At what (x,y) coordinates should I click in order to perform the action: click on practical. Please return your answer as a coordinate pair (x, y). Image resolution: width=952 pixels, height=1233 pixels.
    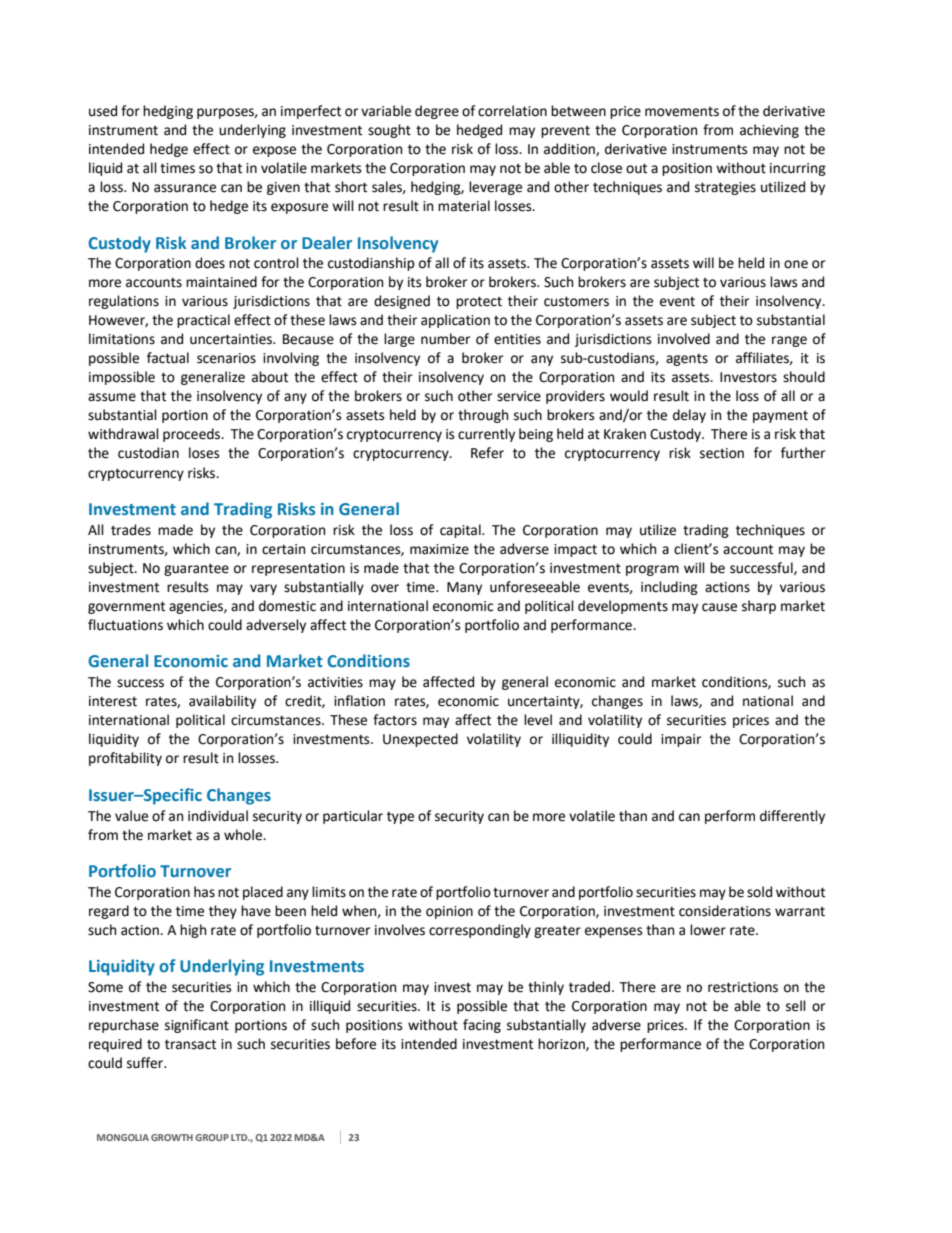
    Looking at the image, I should click on (203, 321).
